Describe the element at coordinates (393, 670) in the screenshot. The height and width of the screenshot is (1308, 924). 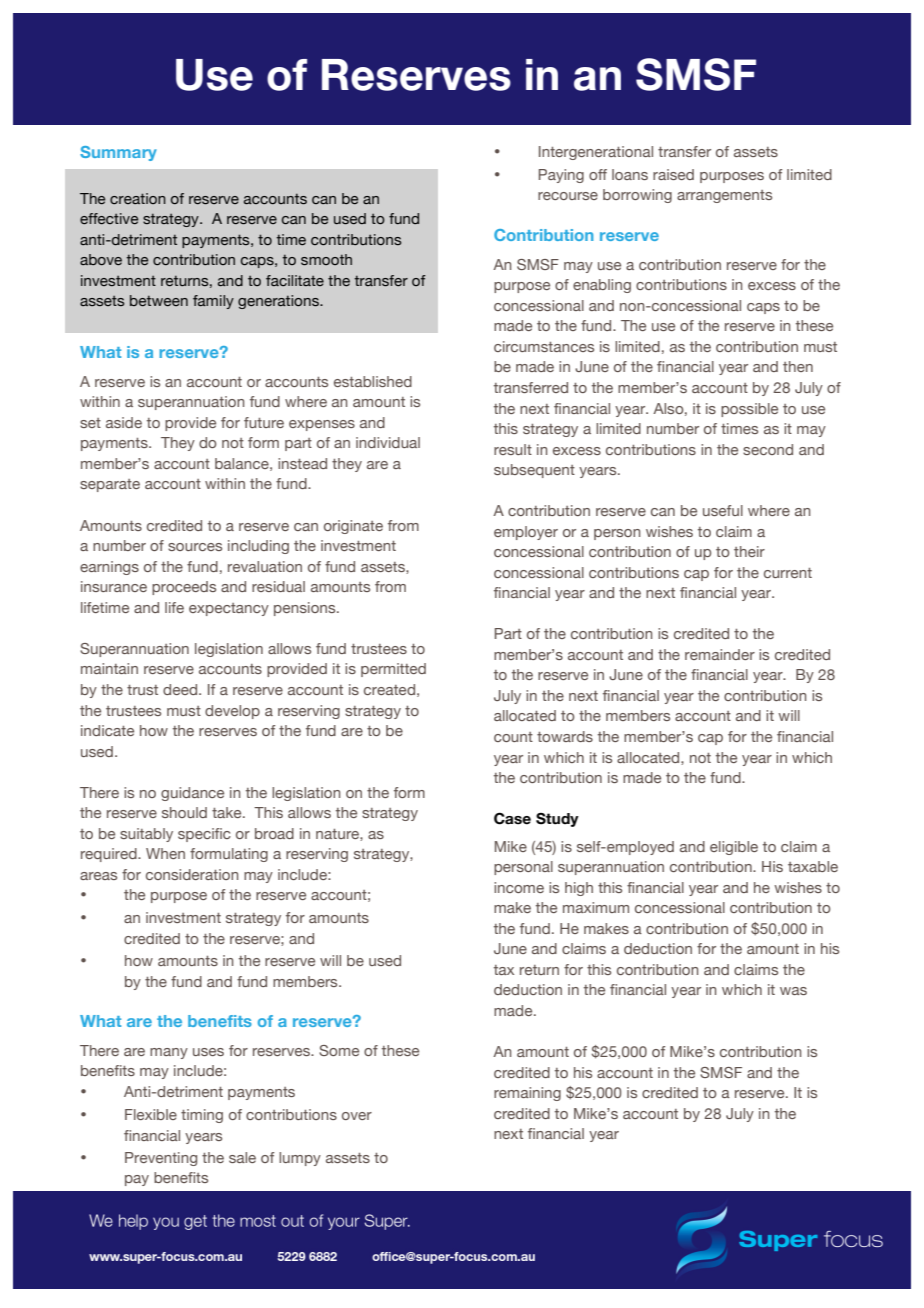
I see `permitted` at that location.
